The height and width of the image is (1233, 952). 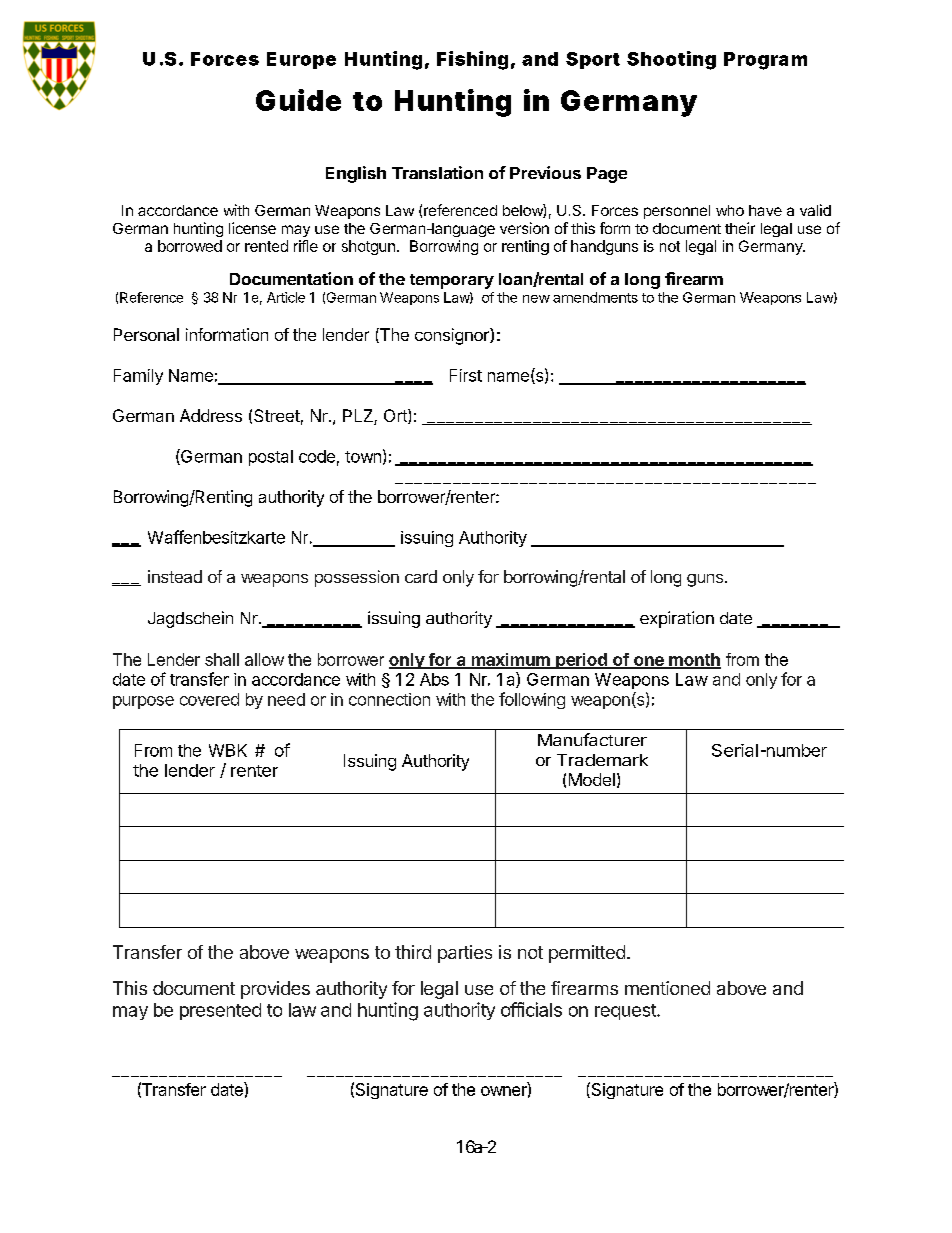 I want to click on instead, so click(x=175, y=576).
